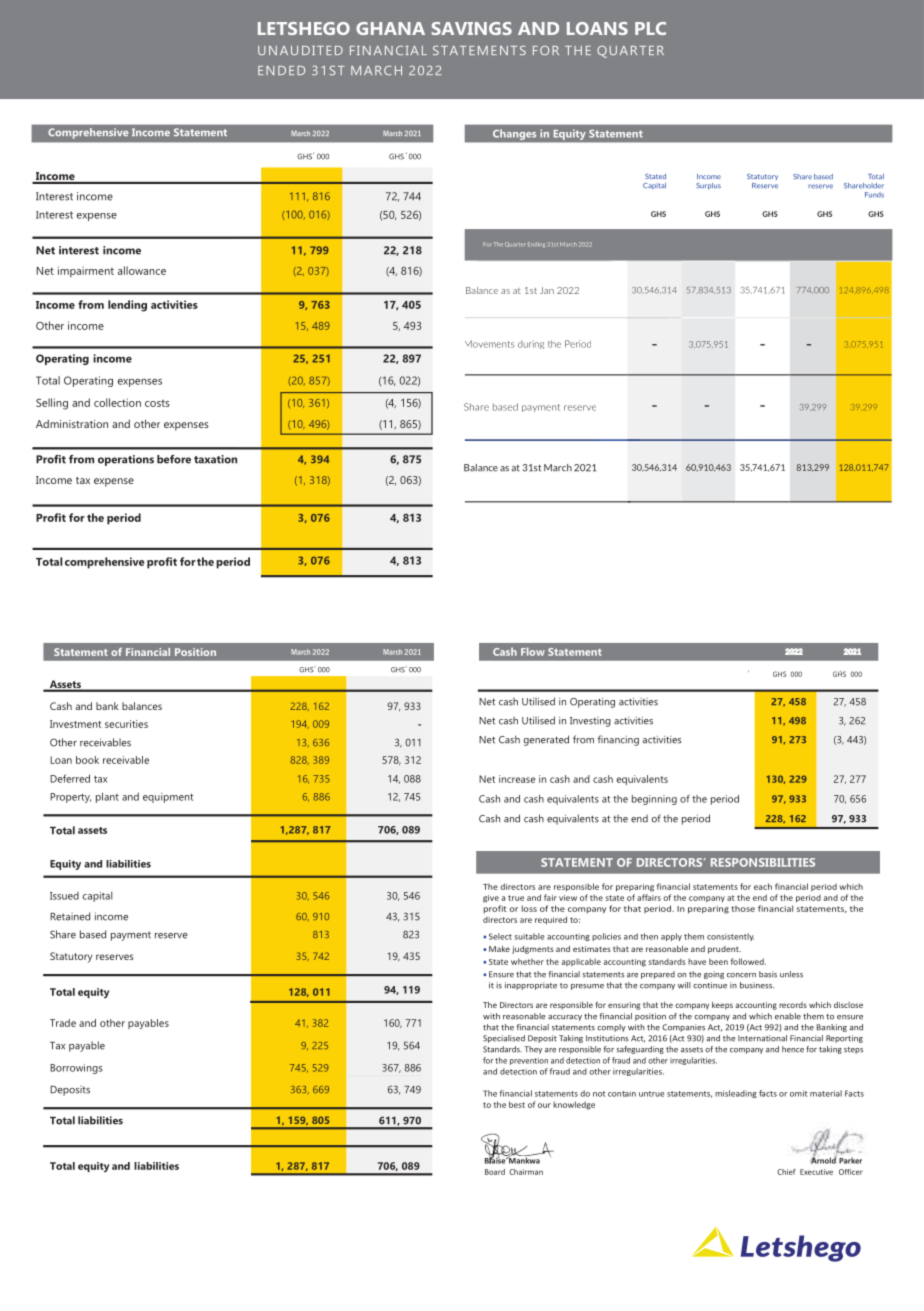  What do you see at coordinates (763, 862) in the screenshot?
I see `RESPONSIBILITIES` at bounding box center [763, 862].
